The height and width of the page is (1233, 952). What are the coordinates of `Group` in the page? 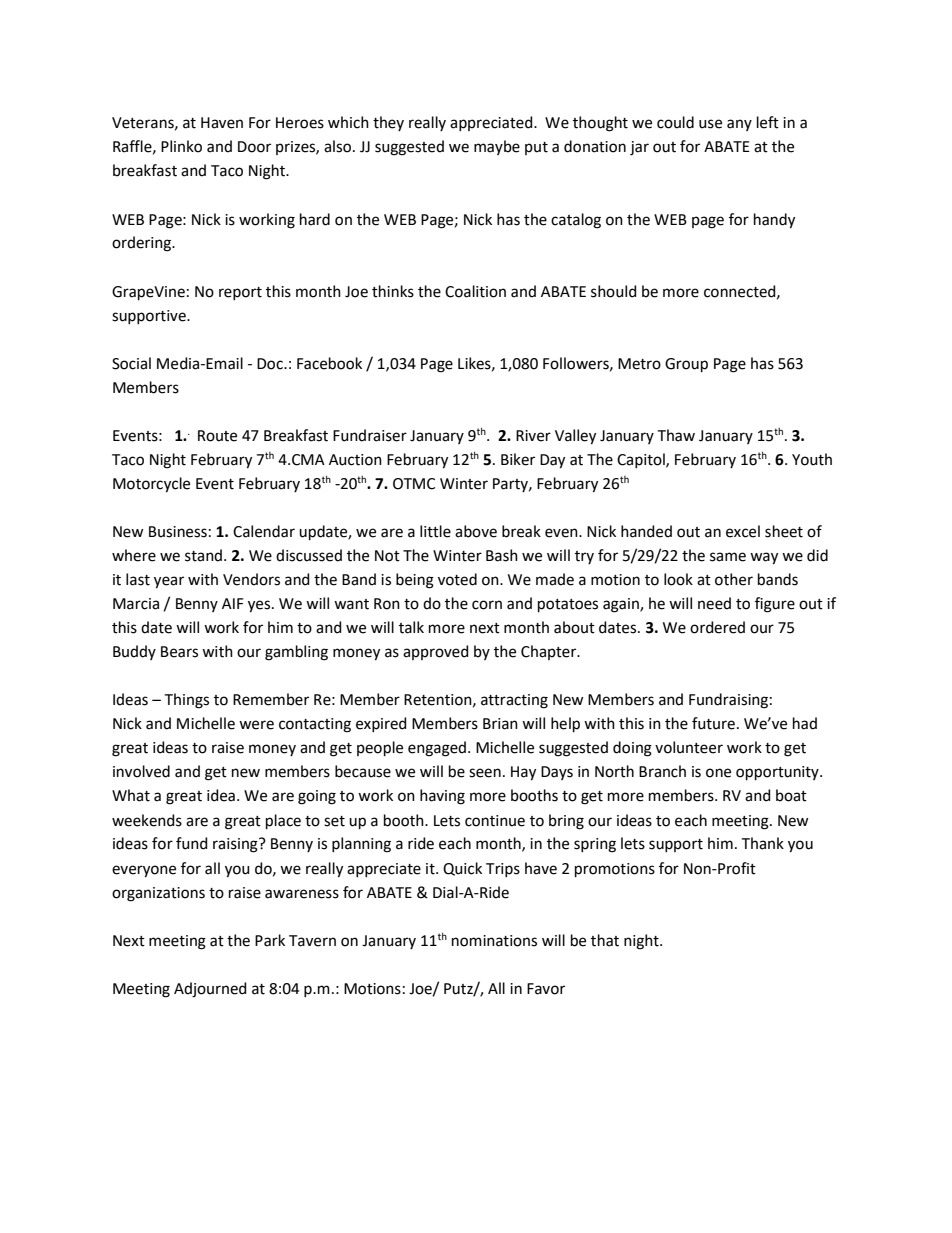 It's located at (686, 365).
